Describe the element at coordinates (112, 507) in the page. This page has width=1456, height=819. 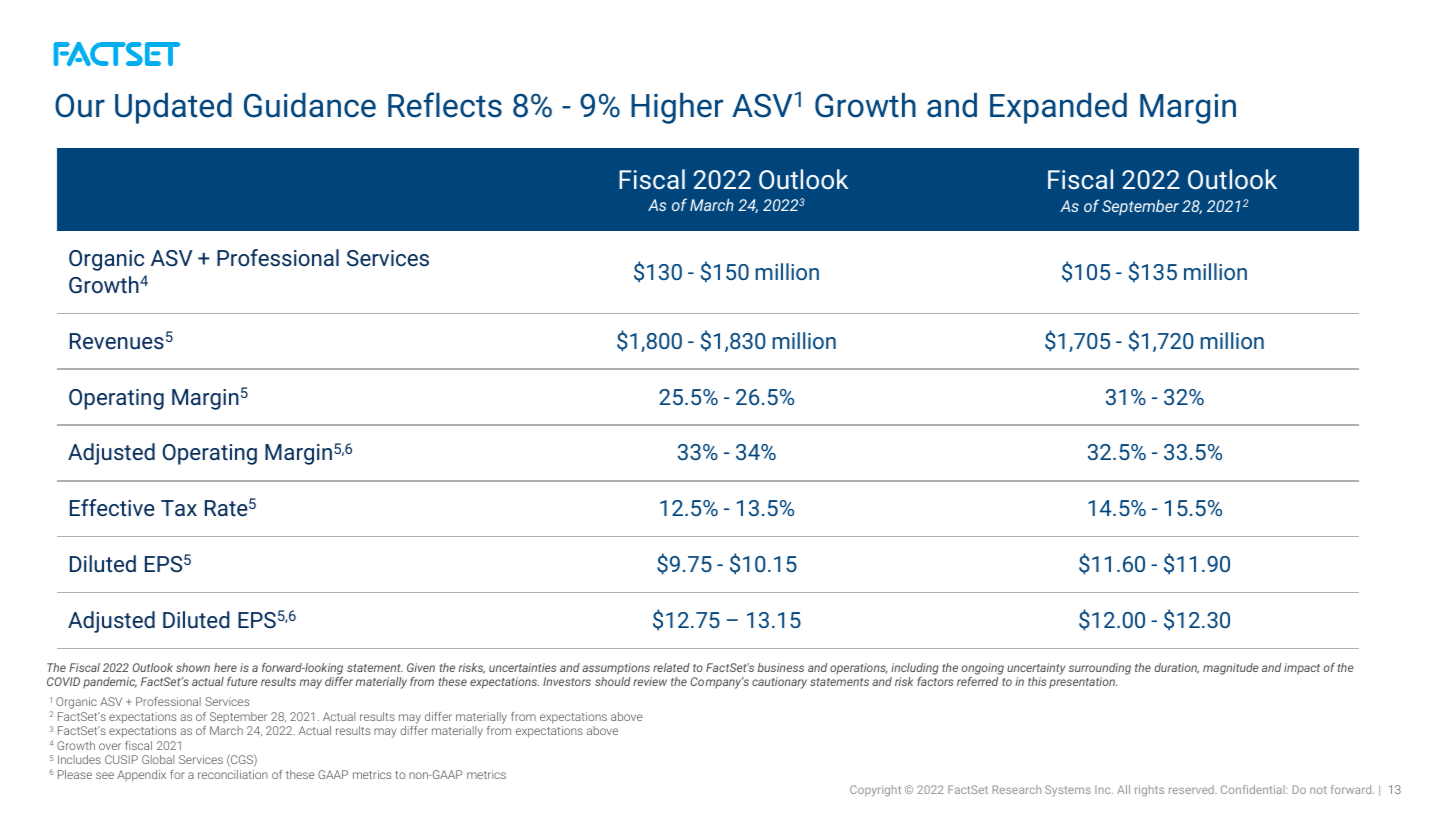
I see `Effective` at that location.
